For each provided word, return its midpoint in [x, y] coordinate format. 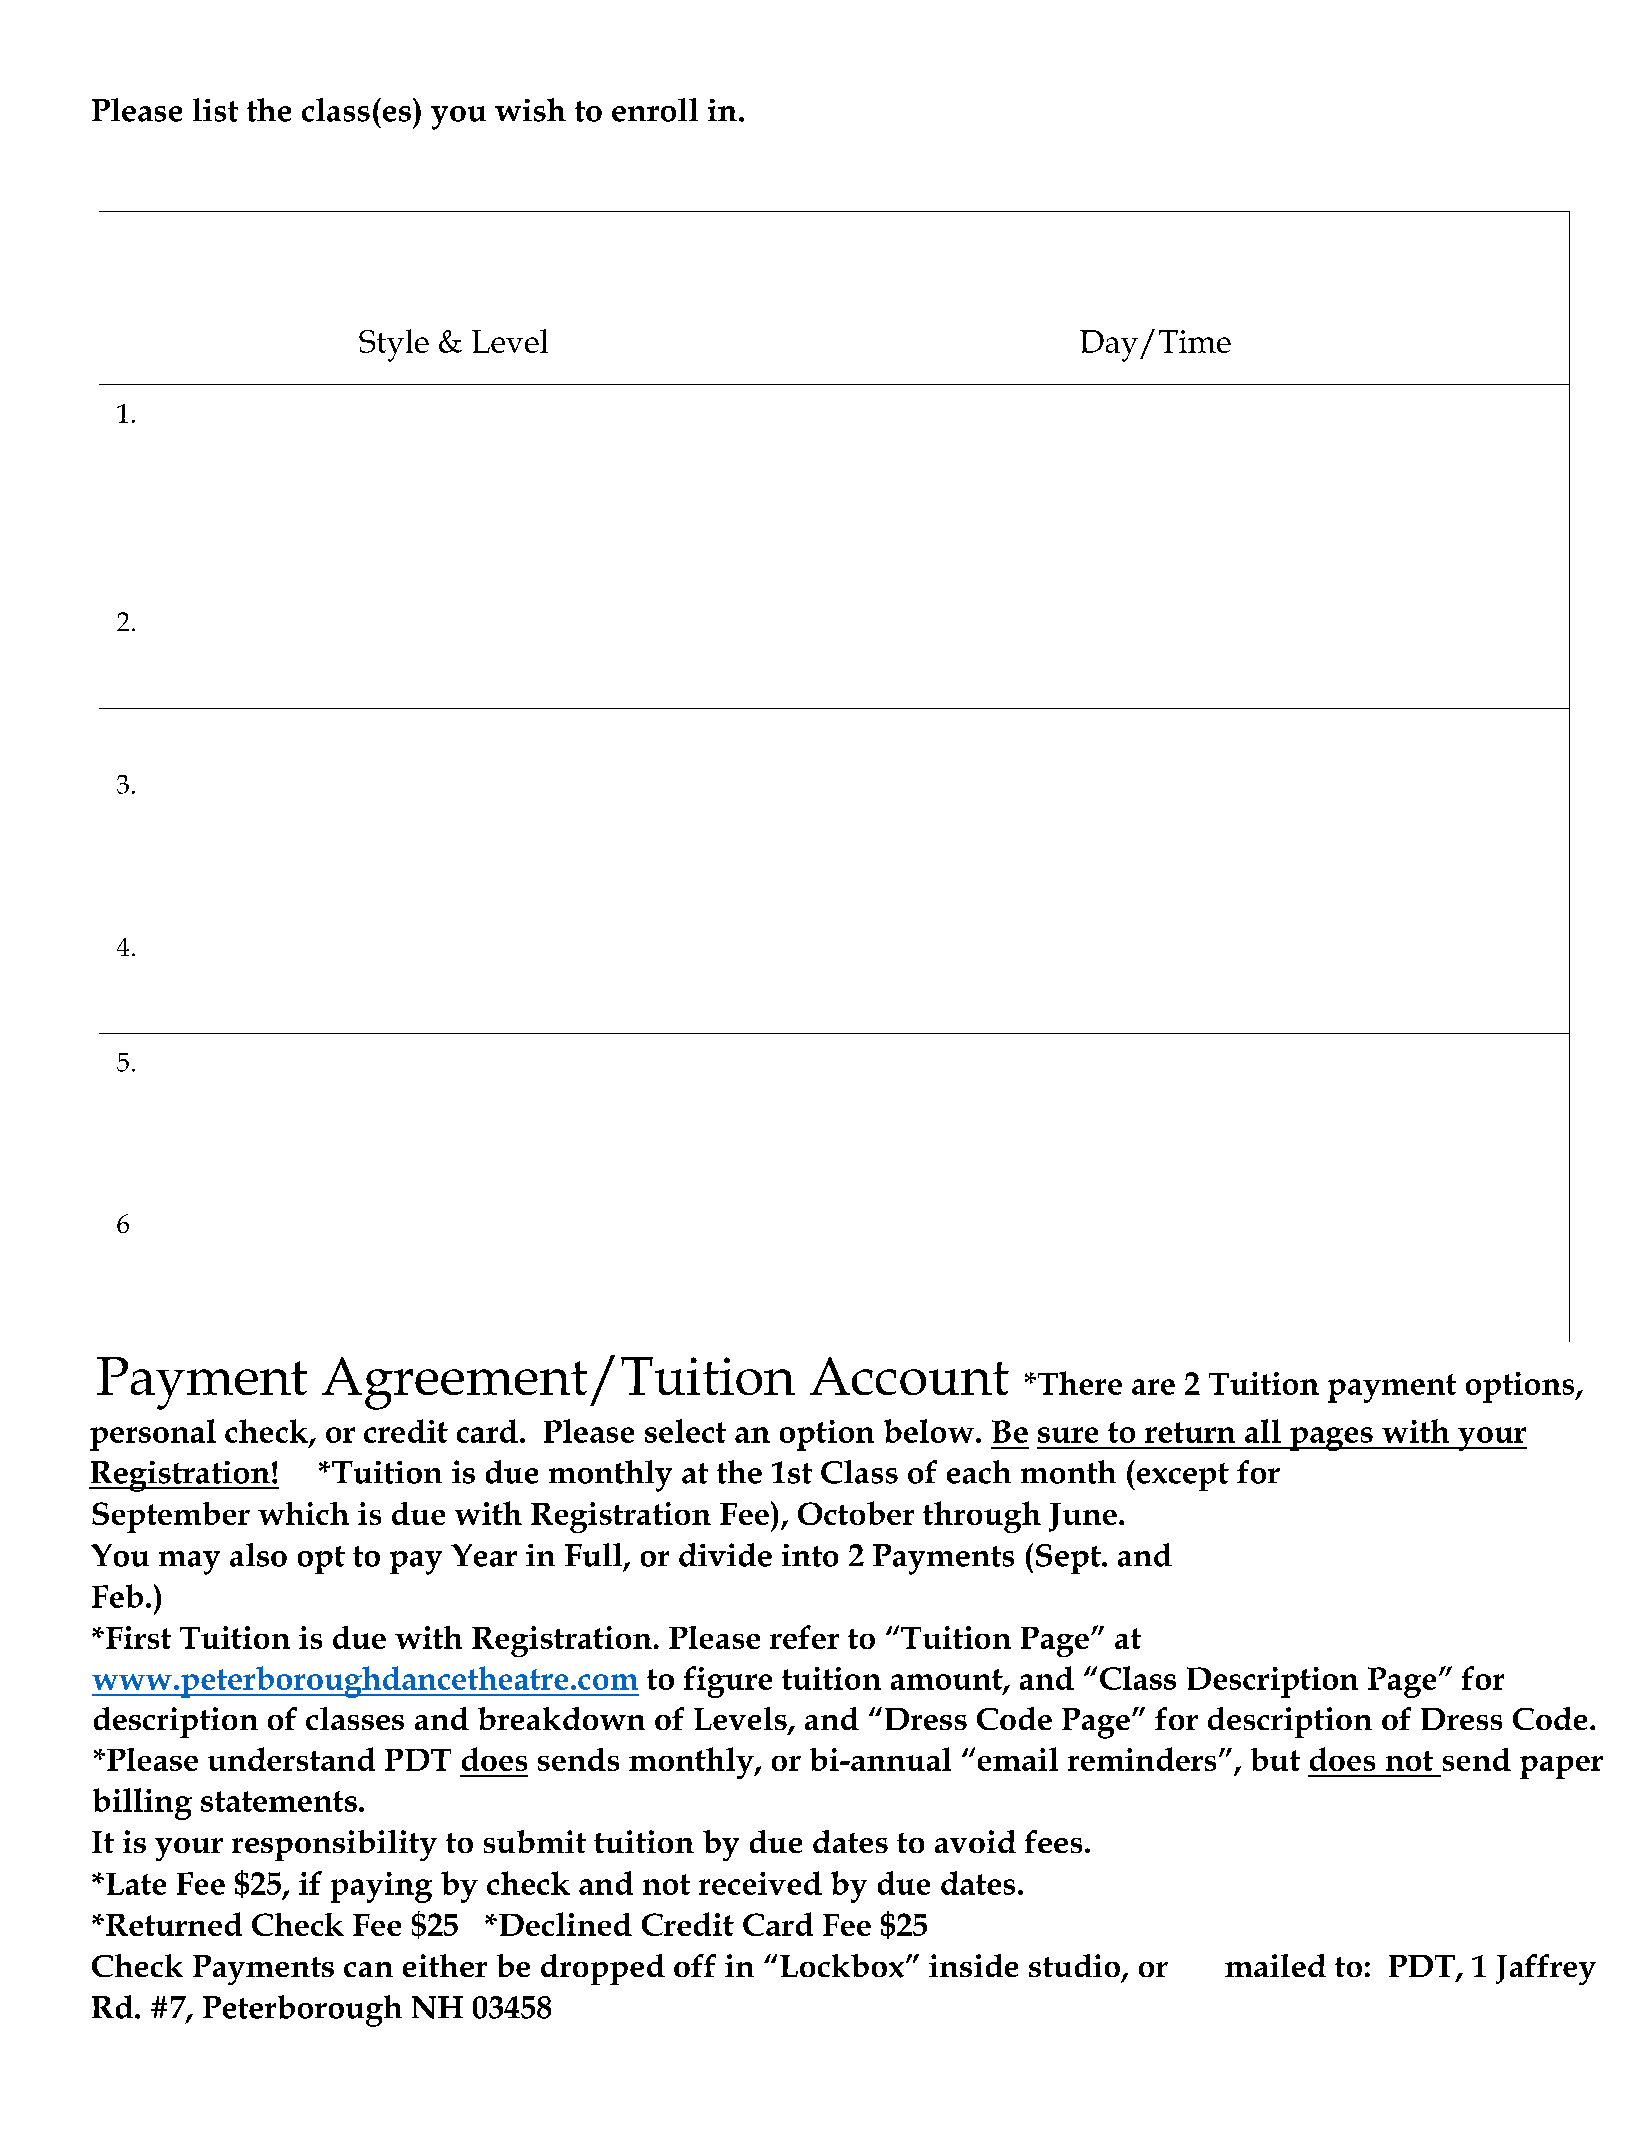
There [1078, 1383]
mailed [1275, 1965]
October [856, 1513]
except [1181, 1475]
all [1263, 1431]
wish [530, 110]
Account [909, 1376]
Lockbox [842, 1966]
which [303, 1513]
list [215, 110]
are [1153, 1387]
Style [394, 345]
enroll [655, 110]
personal [153, 1435]
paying [381, 1887]
